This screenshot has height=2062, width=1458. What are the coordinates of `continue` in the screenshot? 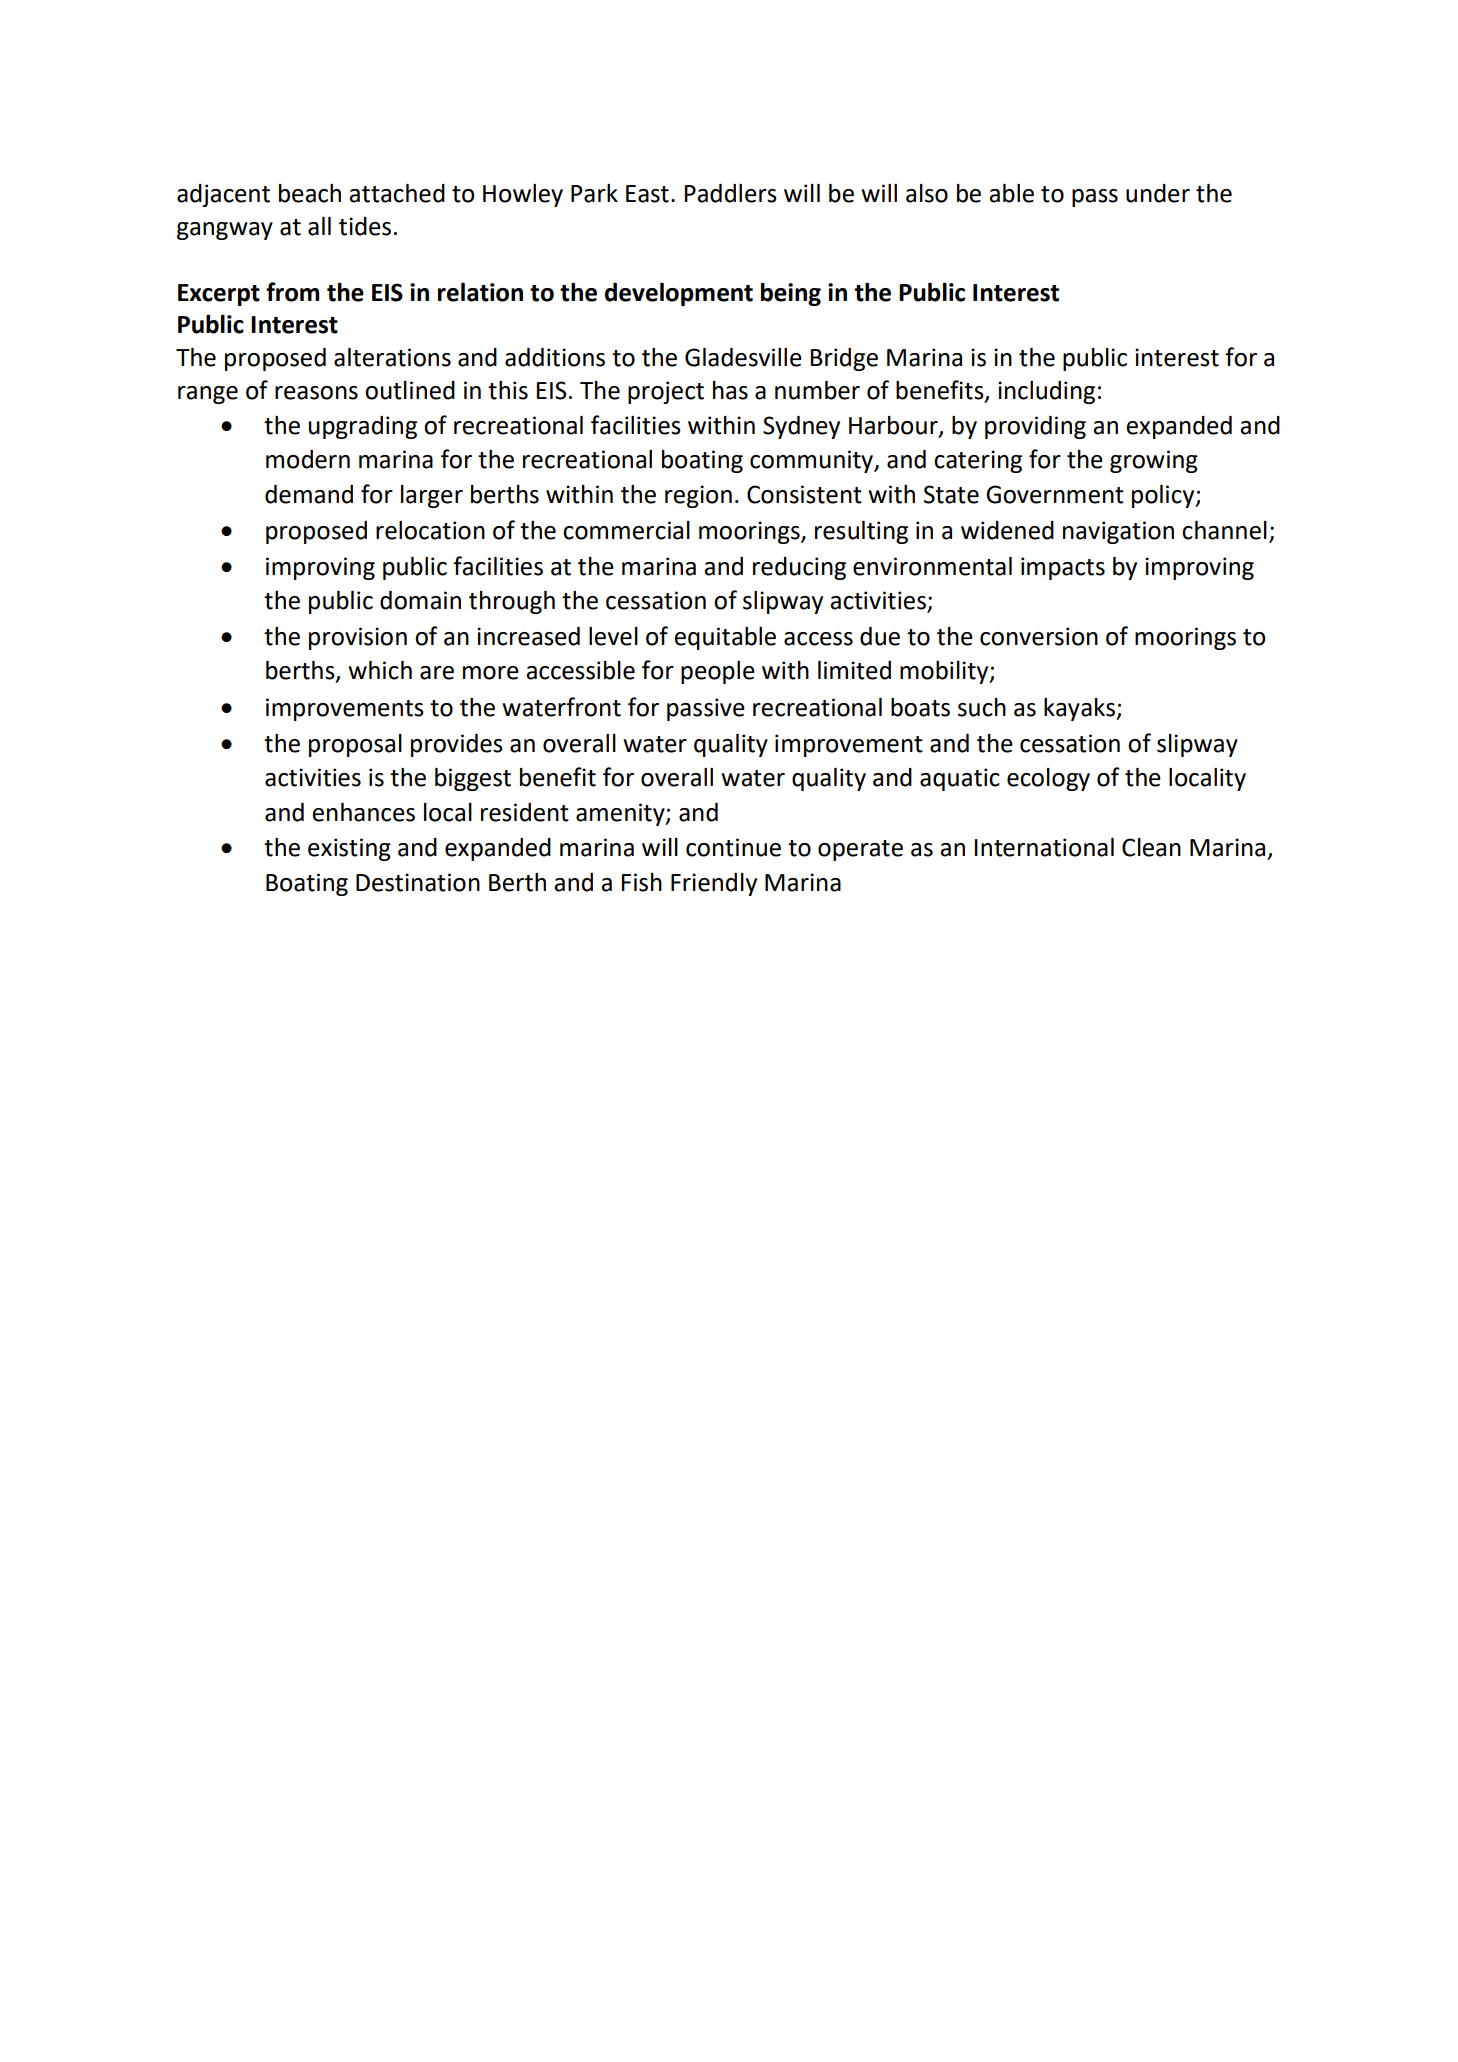 It's located at (733, 847).
